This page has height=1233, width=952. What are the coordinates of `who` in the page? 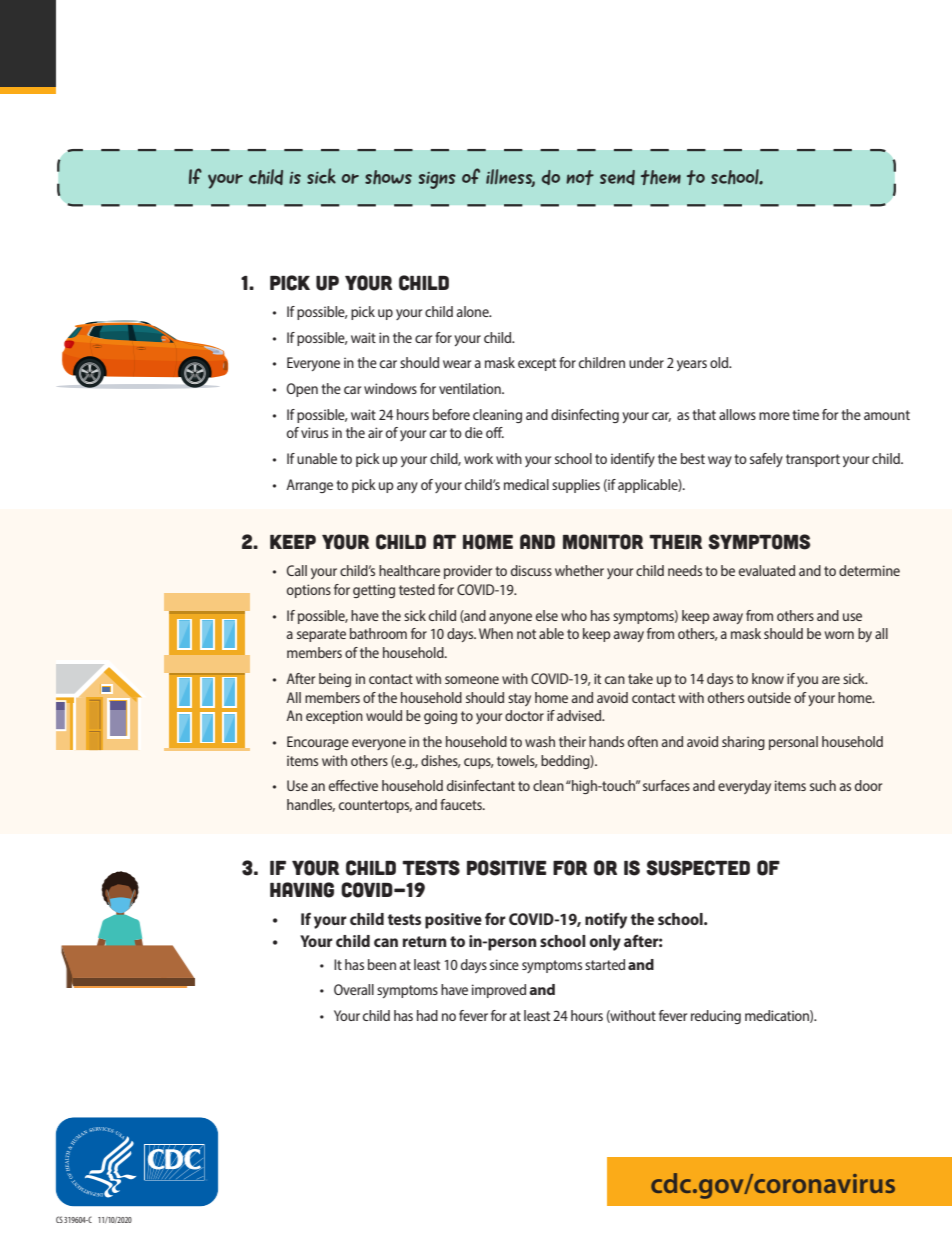 It's located at (574, 615).
